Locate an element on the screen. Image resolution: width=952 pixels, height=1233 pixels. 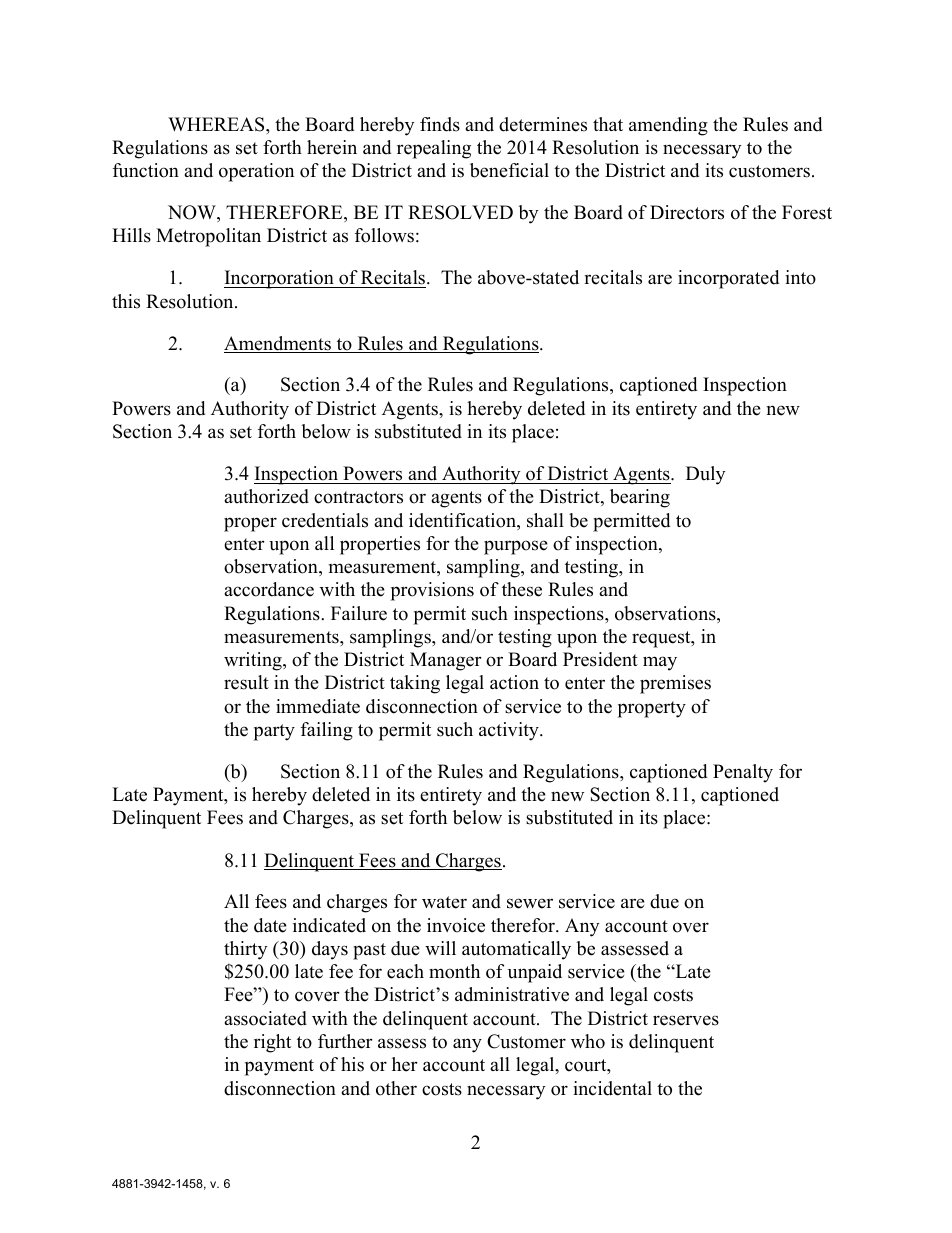
accordance is located at coordinates (269, 589).
